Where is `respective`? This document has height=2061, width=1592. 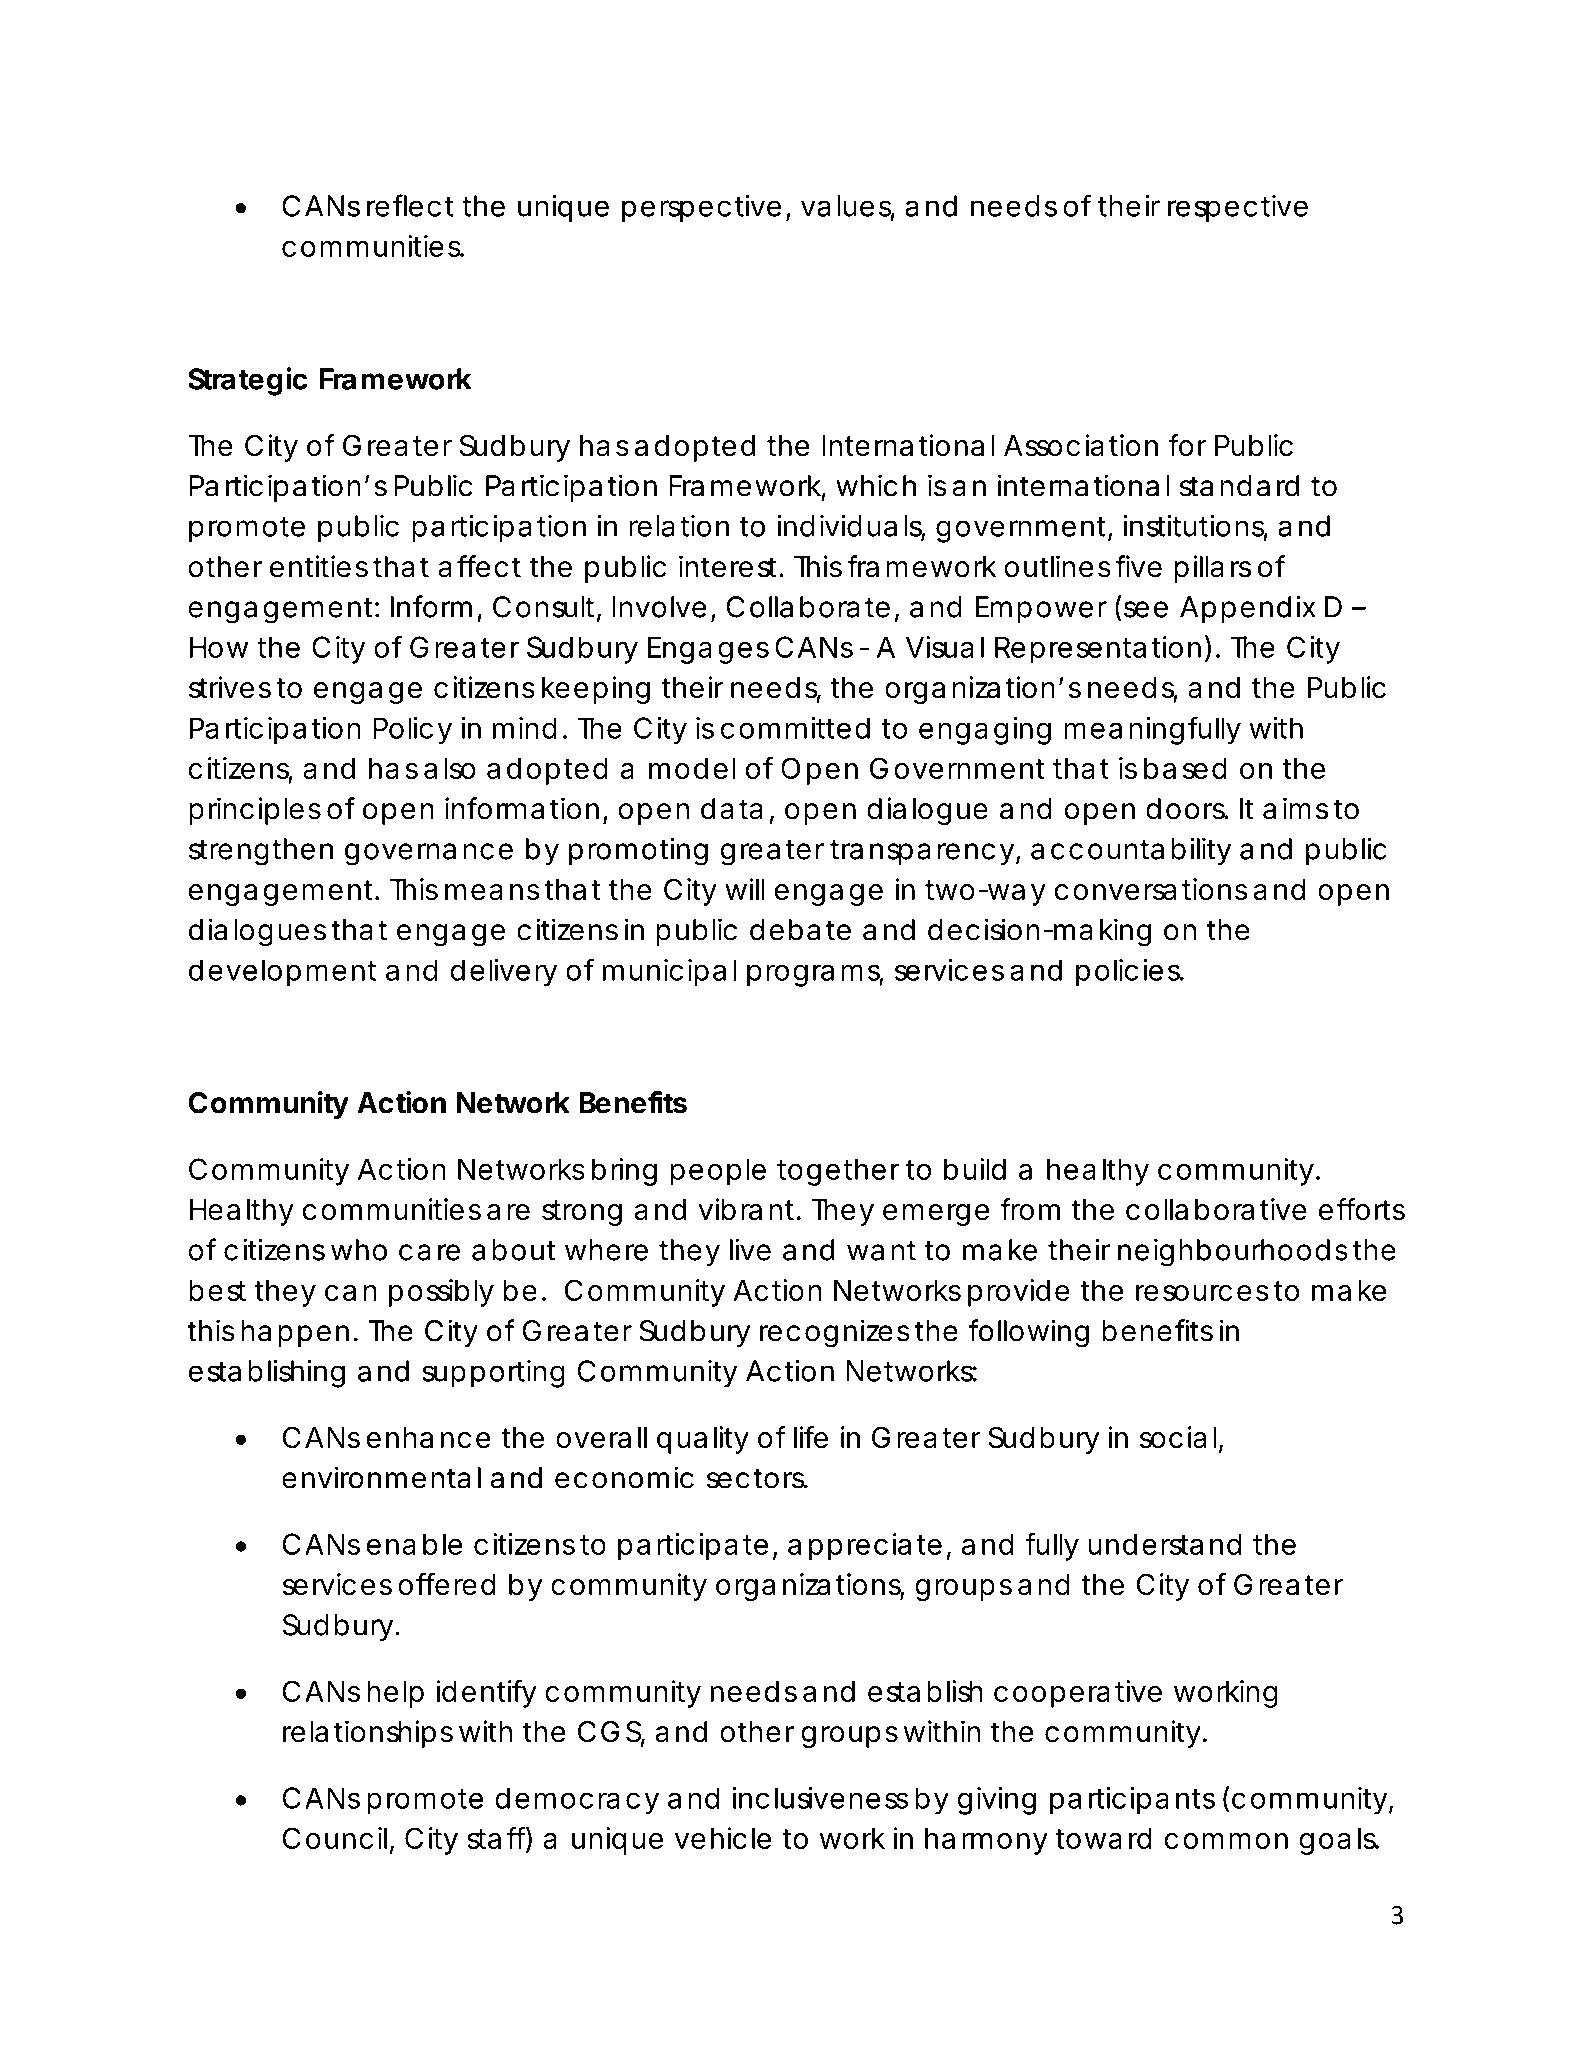 respective is located at coordinates (1238, 209).
